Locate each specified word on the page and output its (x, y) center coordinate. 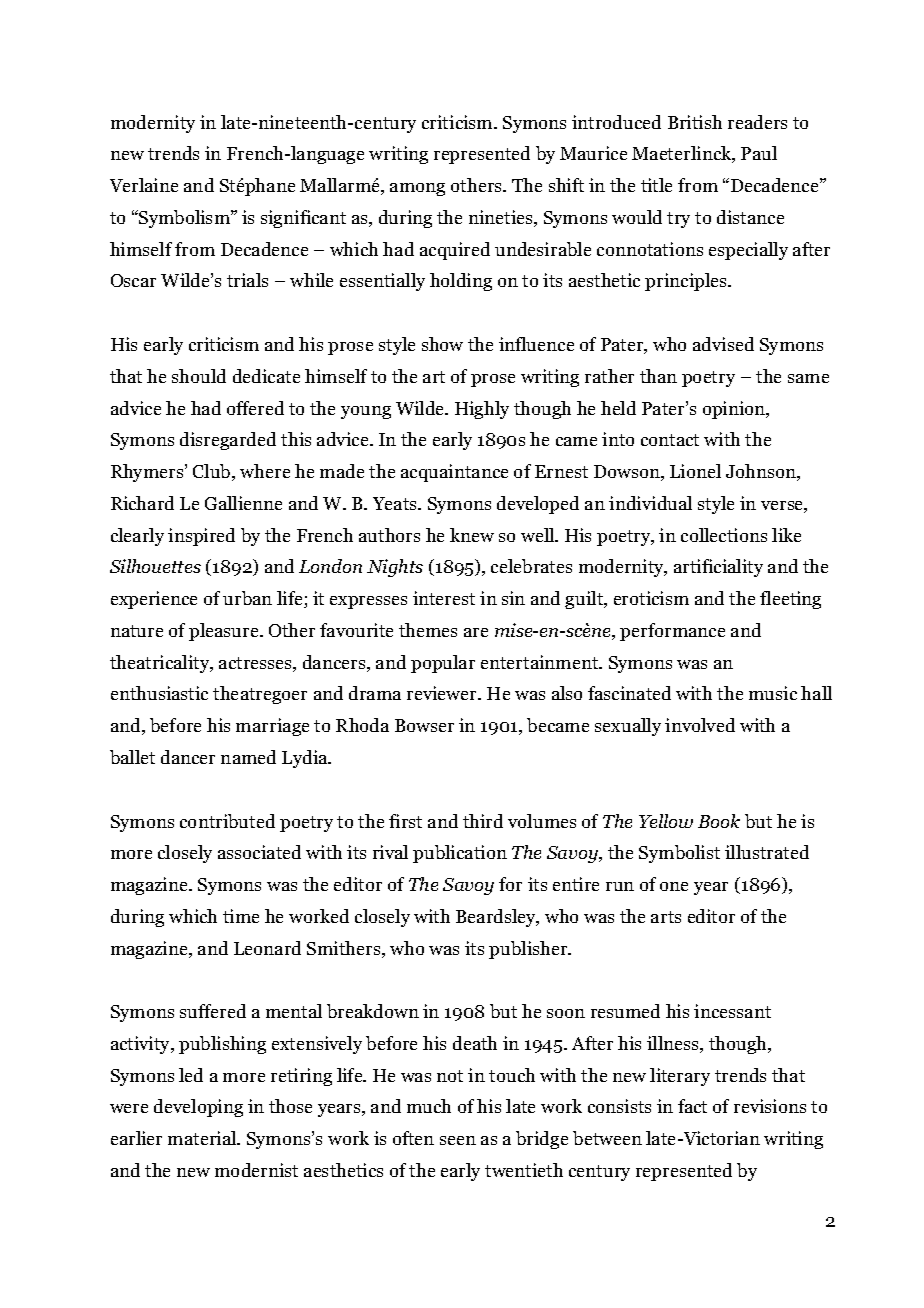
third (483, 821)
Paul (759, 153)
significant (303, 219)
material (203, 1138)
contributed (227, 821)
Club (213, 472)
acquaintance (454, 473)
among (417, 189)
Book (719, 821)
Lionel (695, 471)
